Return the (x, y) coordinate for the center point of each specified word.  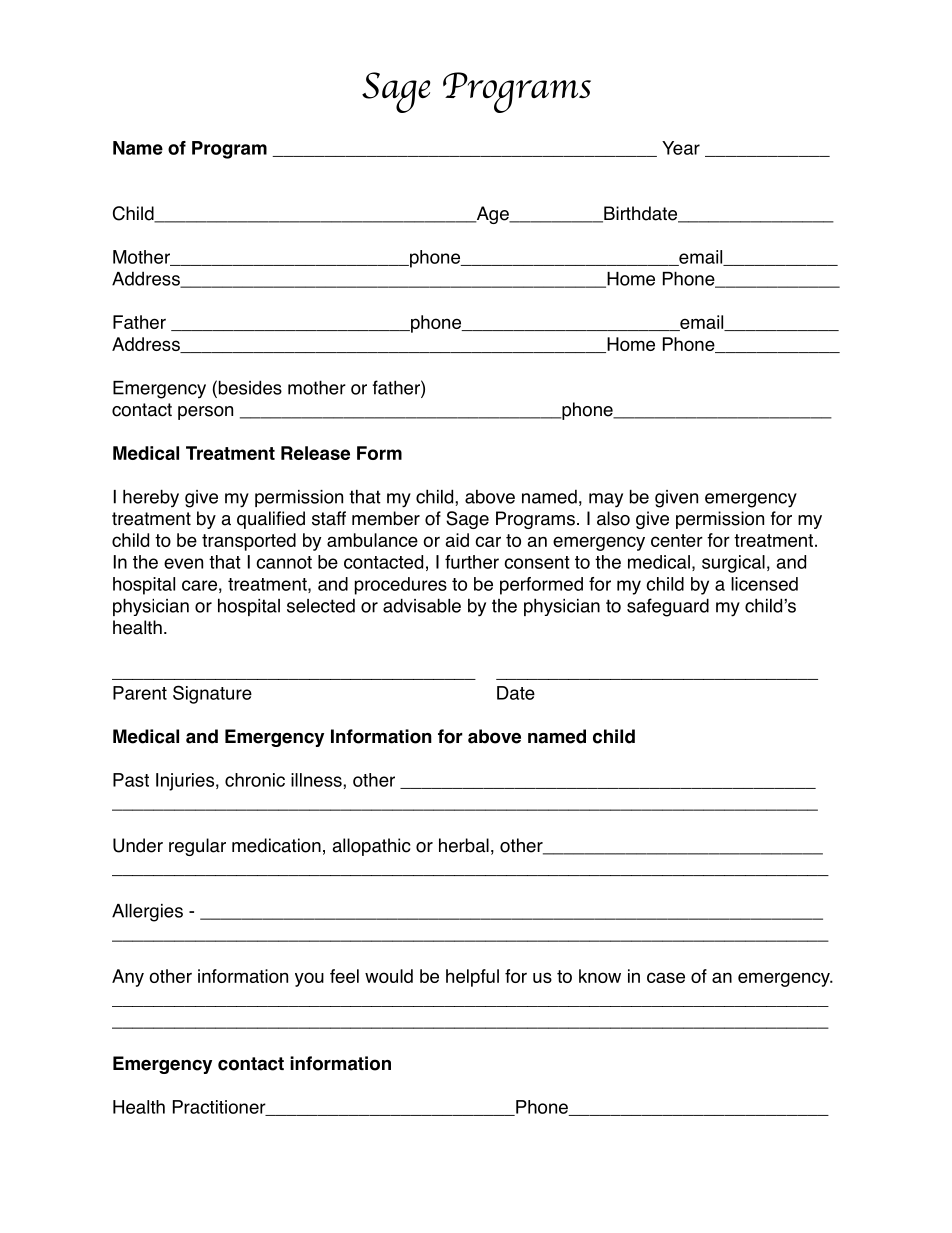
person (205, 413)
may (606, 500)
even (183, 563)
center (677, 540)
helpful (472, 978)
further (472, 562)
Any (128, 978)
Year (681, 148)
